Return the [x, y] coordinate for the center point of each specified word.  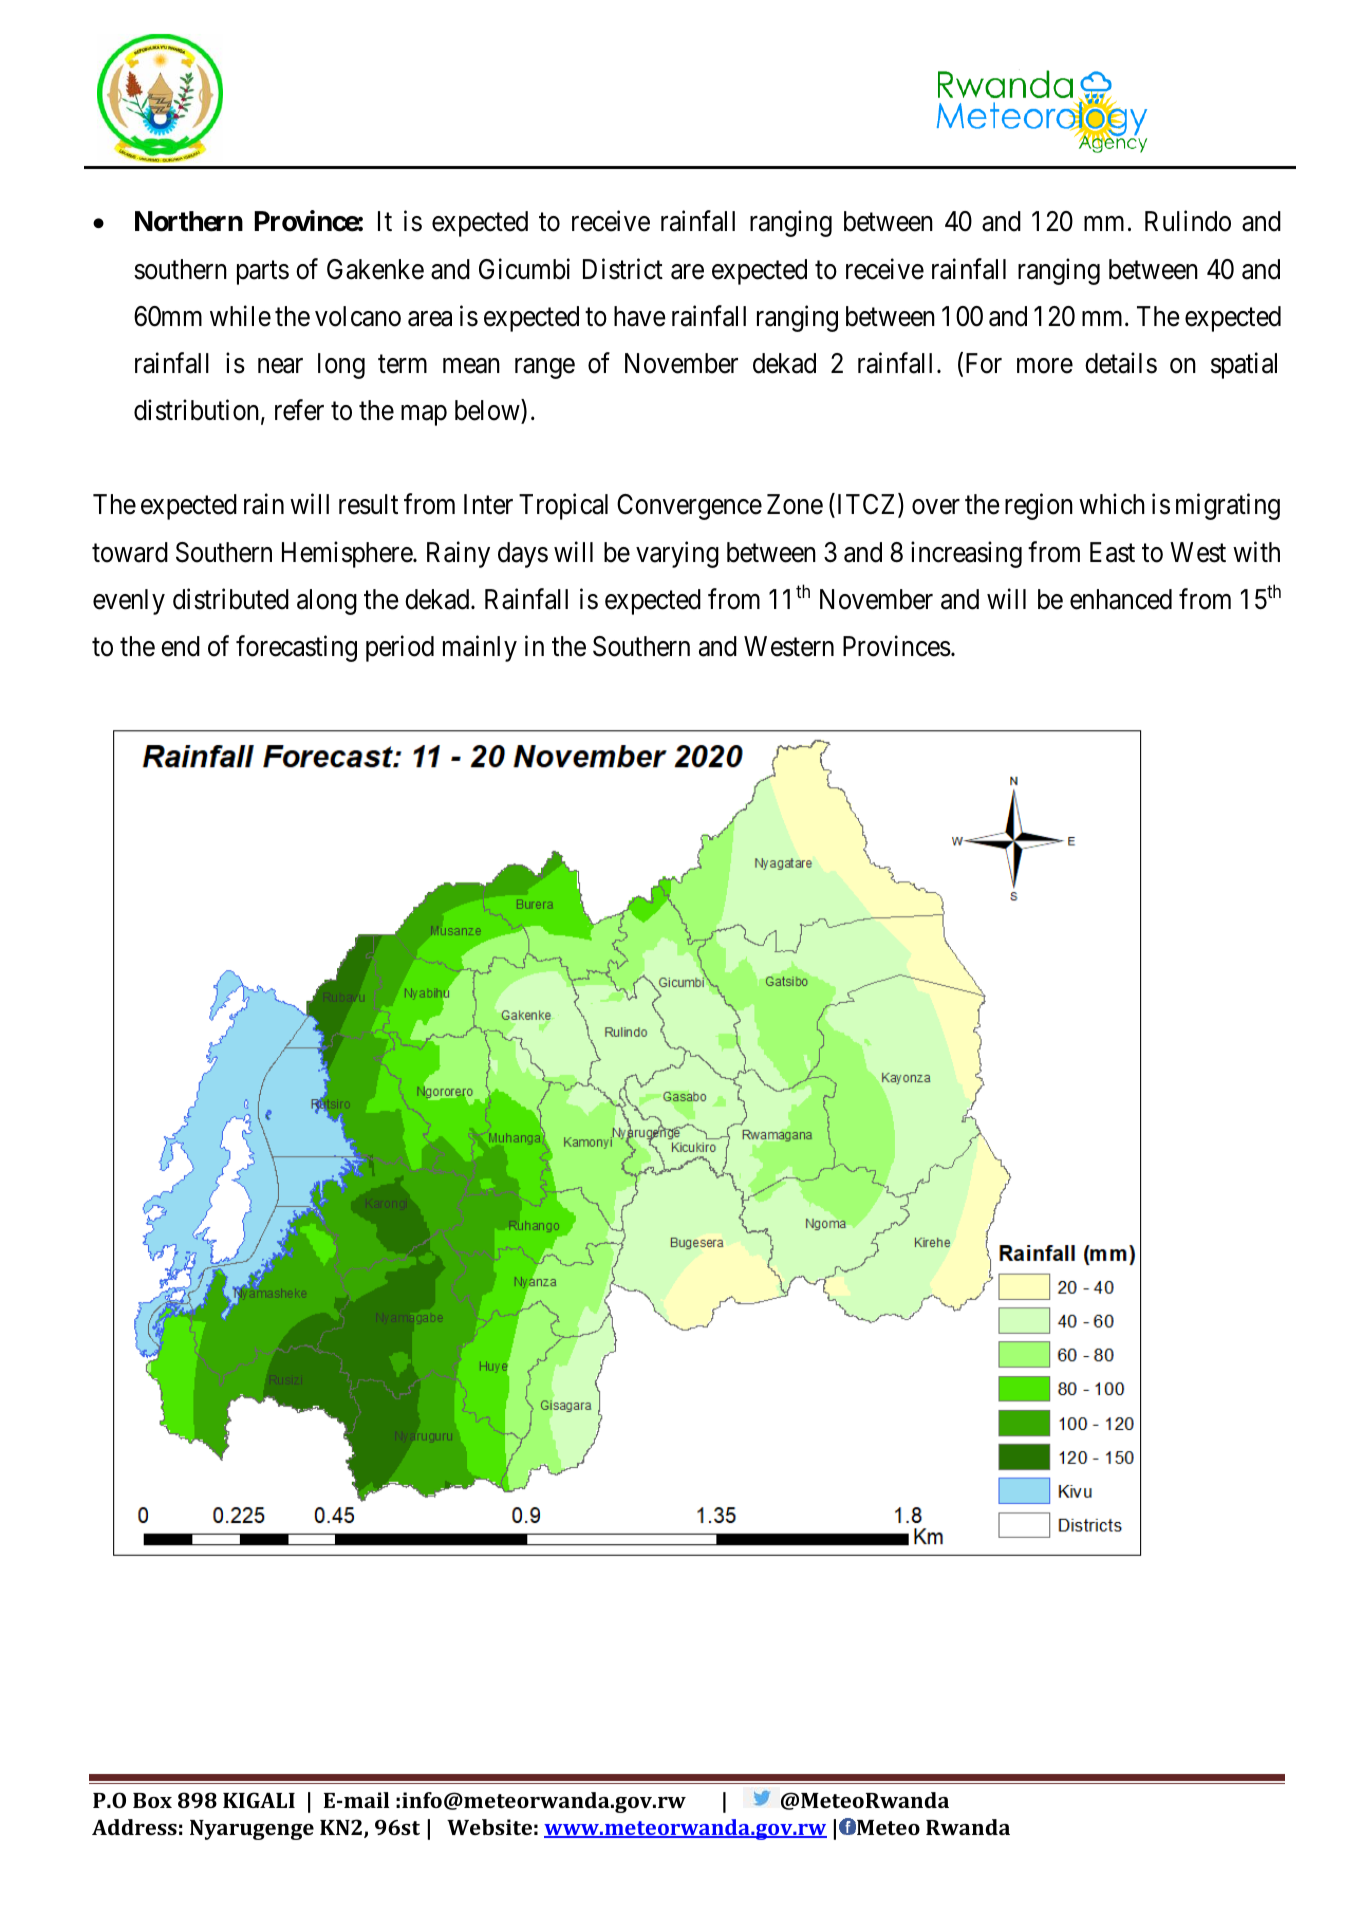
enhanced [1121, 599]
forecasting [296, 648]
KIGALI [259, 1800]
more [1045, 366]
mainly [480, 648]
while [240, 316]
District [623, 269]
